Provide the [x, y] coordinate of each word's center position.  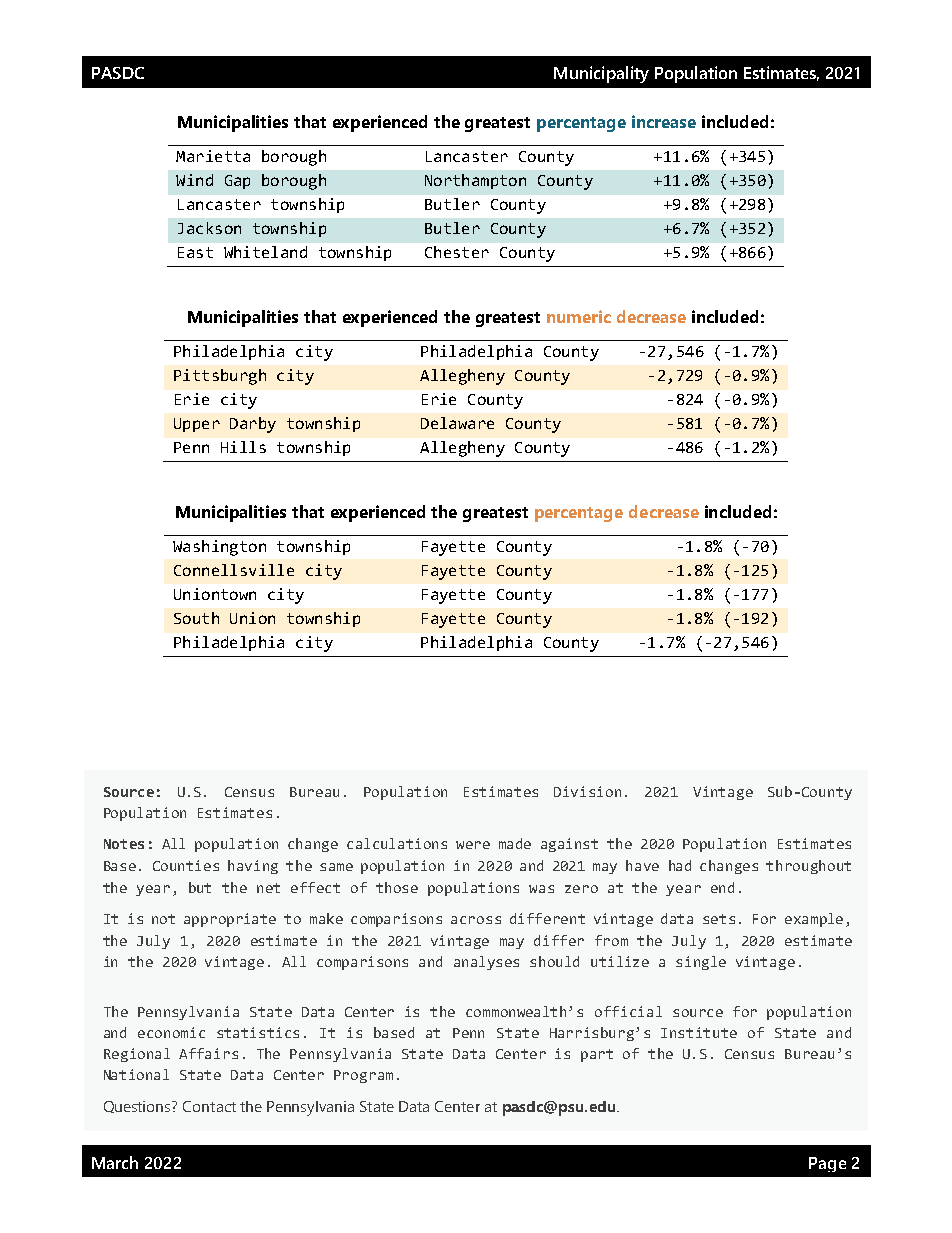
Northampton [475, 181]
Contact [209, 1106]
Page [827, 1164]
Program [363, 1076]
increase [664, 121]
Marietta [213, 156]
